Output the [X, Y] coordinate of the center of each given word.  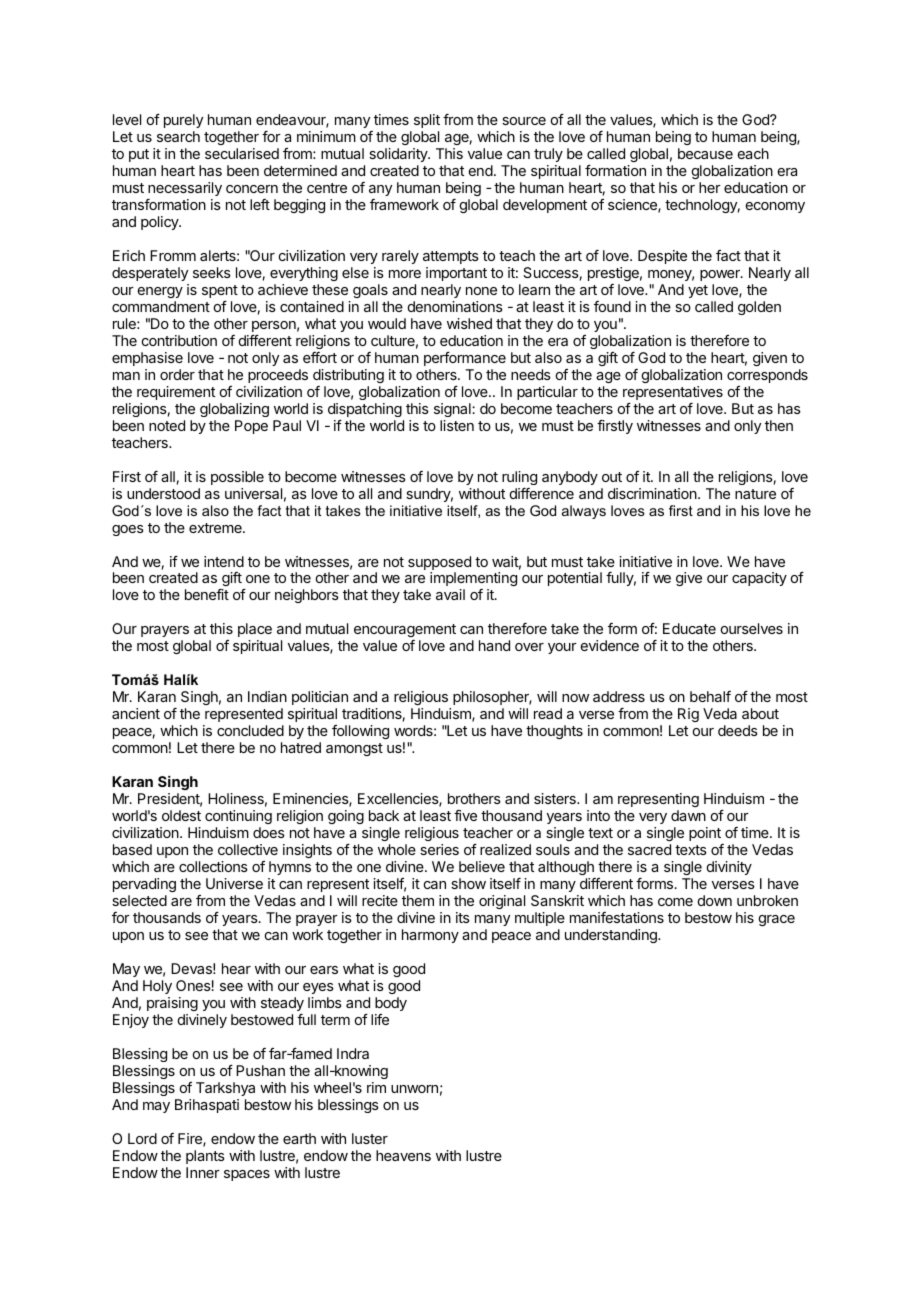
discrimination [653, 493]
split [427, 121]
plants [205, 1157]
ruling [519, 478]
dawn [688, 815]
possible [237, 478]
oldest [181, 815]
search [178, 136]
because [705, 153]
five [465, 815]
